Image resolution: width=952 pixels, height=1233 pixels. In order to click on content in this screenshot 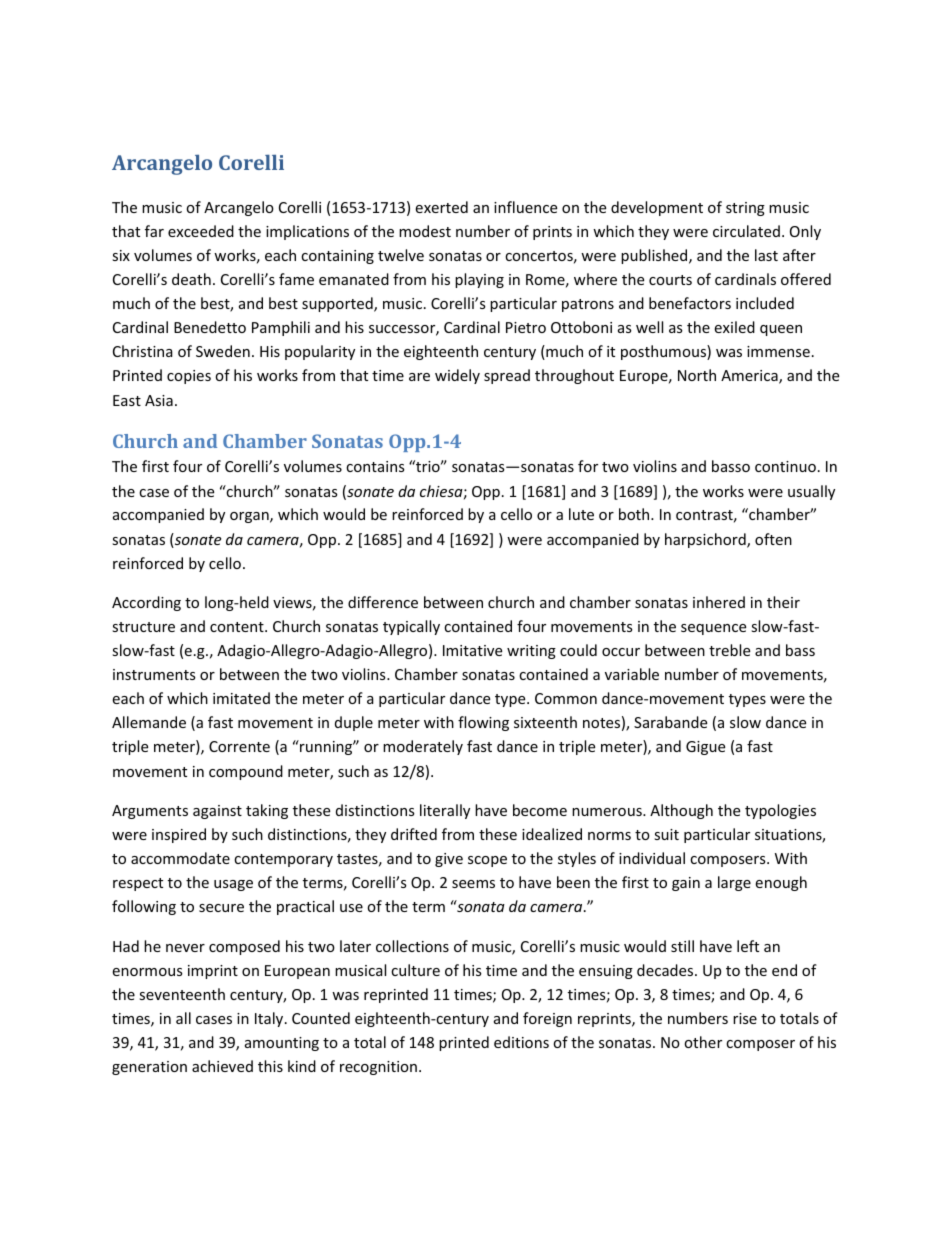, I will do `click(238, 627)`.
